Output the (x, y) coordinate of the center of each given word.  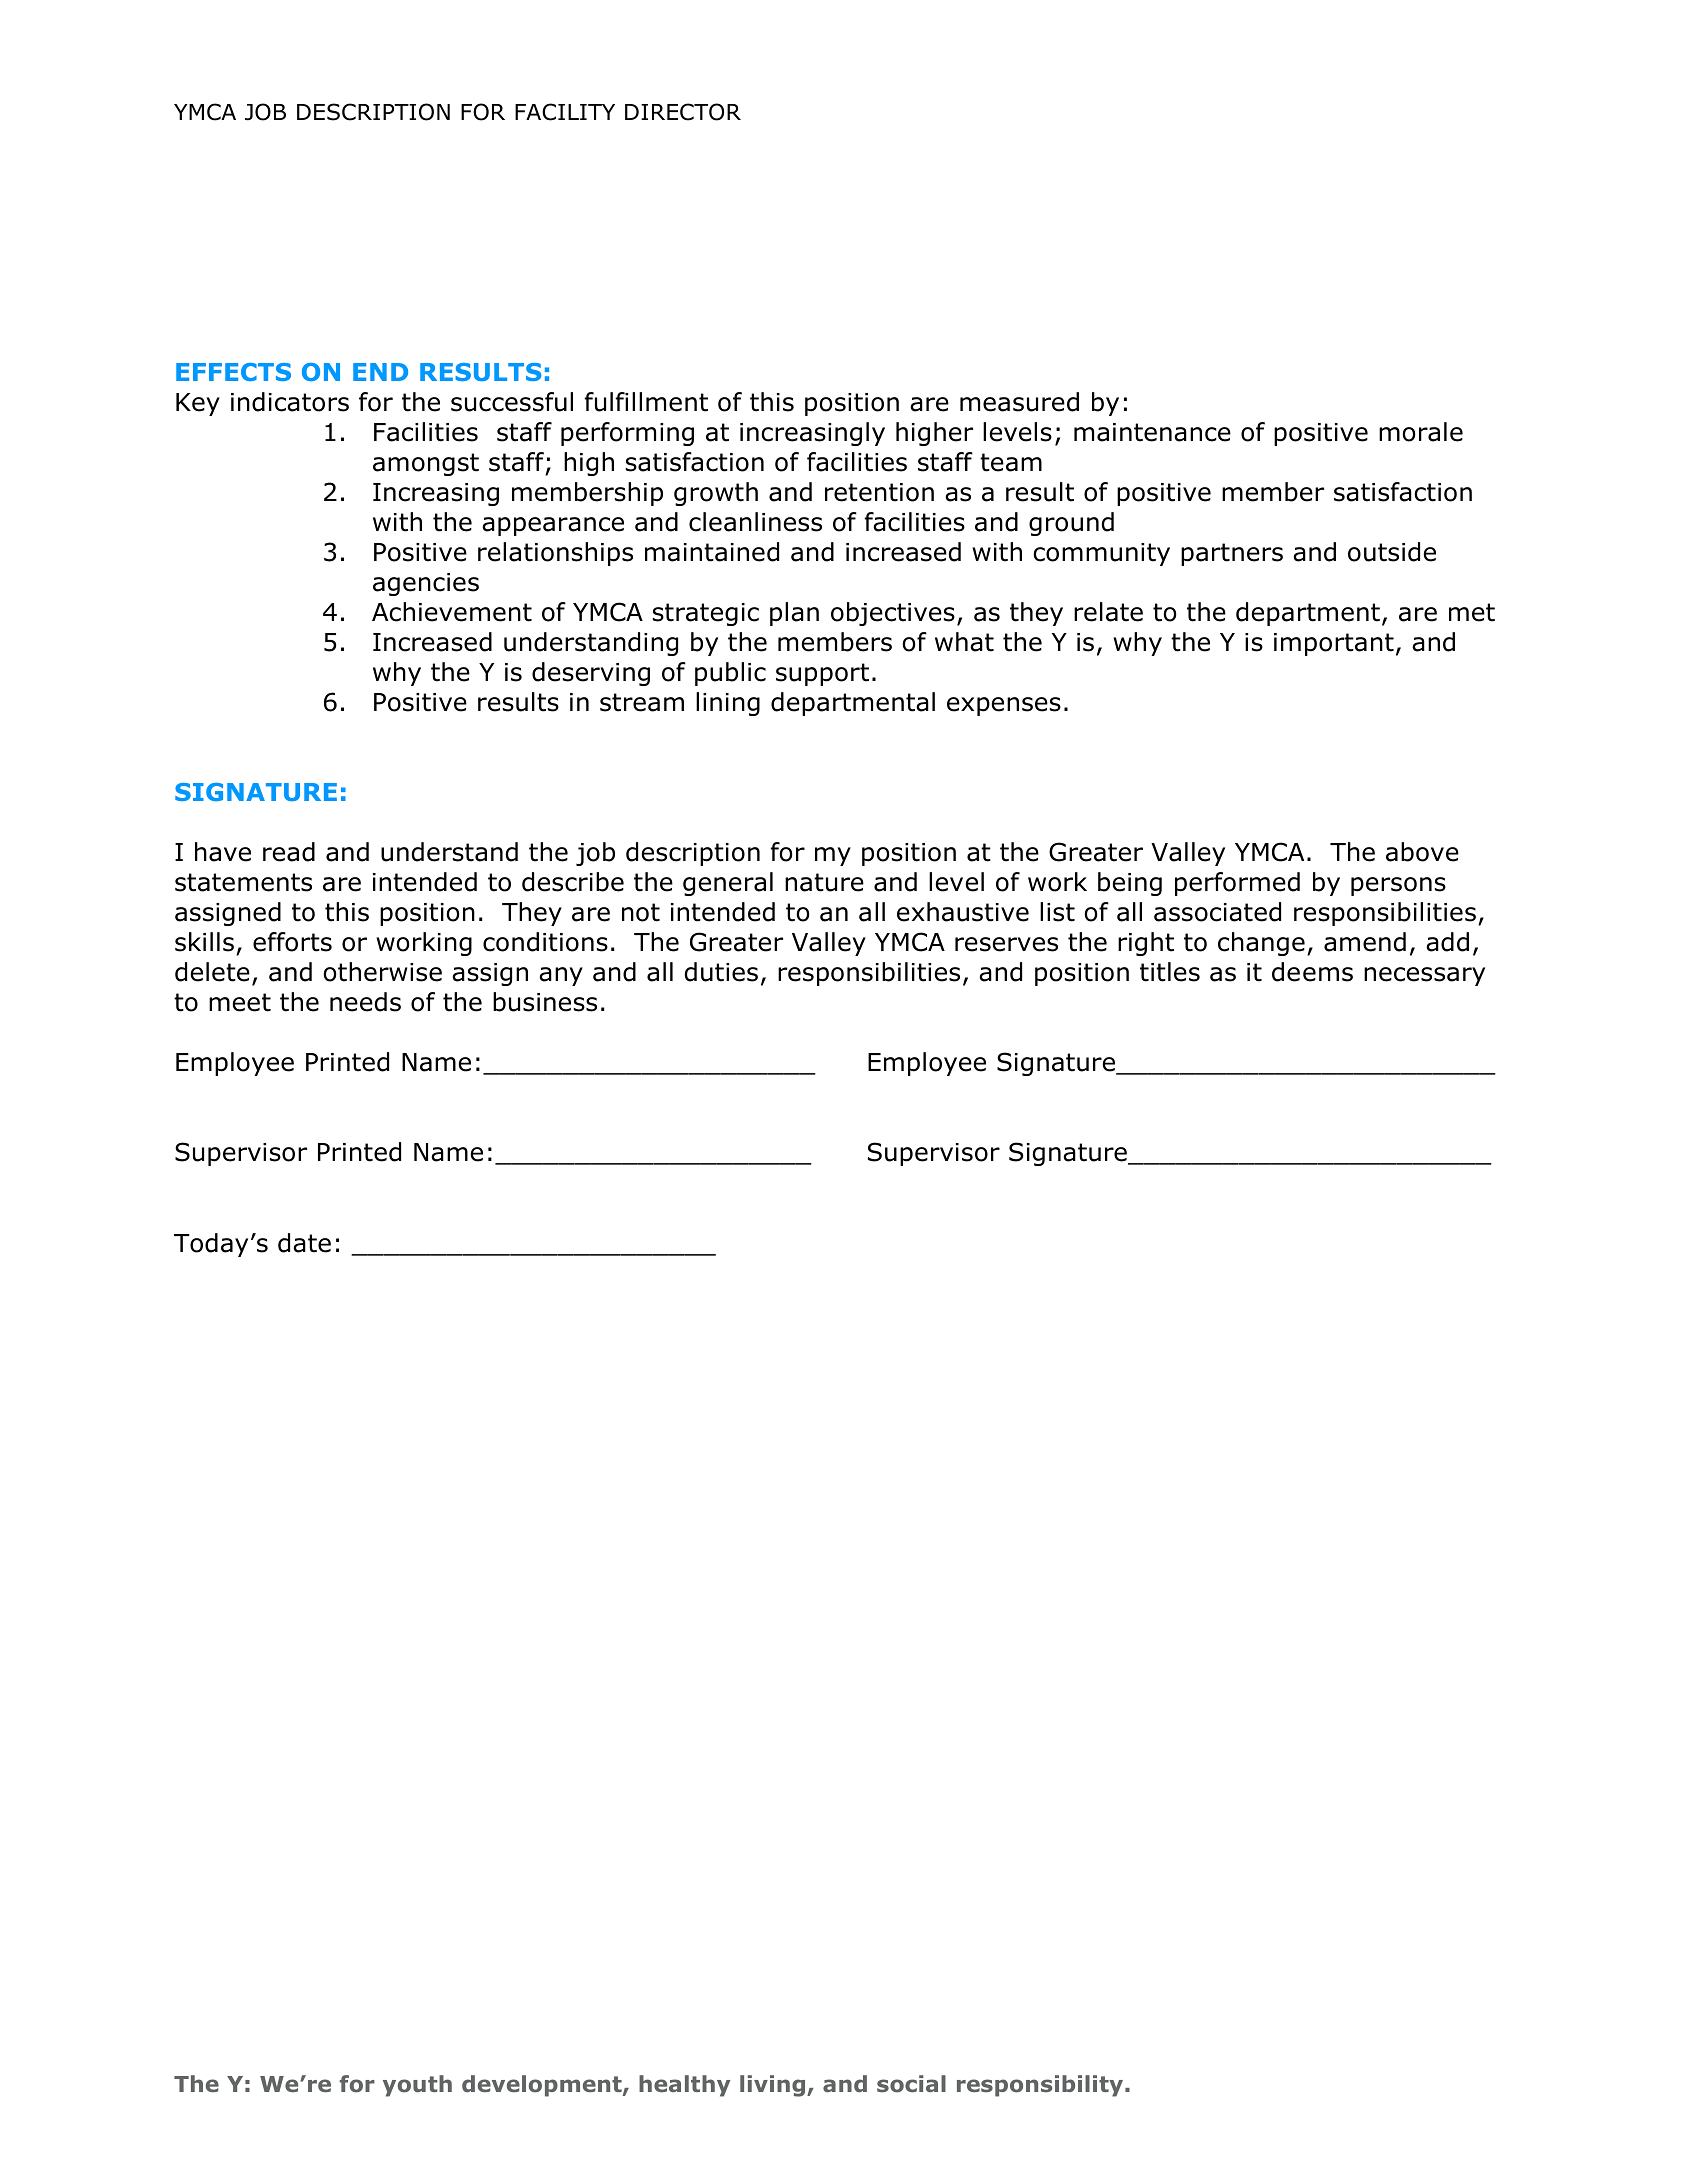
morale (1421, 432)
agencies (426, 584)
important (1334, 644)
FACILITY (565, 112)
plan (794, 614)
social (911, 2084)
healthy (684, 2086)
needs (365, 1002)
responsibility (1041, 2086)
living (774, 2086)
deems (1312, 972)
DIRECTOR (683, 112)
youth (417, 2086)
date (304, 1243)
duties (721, 972)
